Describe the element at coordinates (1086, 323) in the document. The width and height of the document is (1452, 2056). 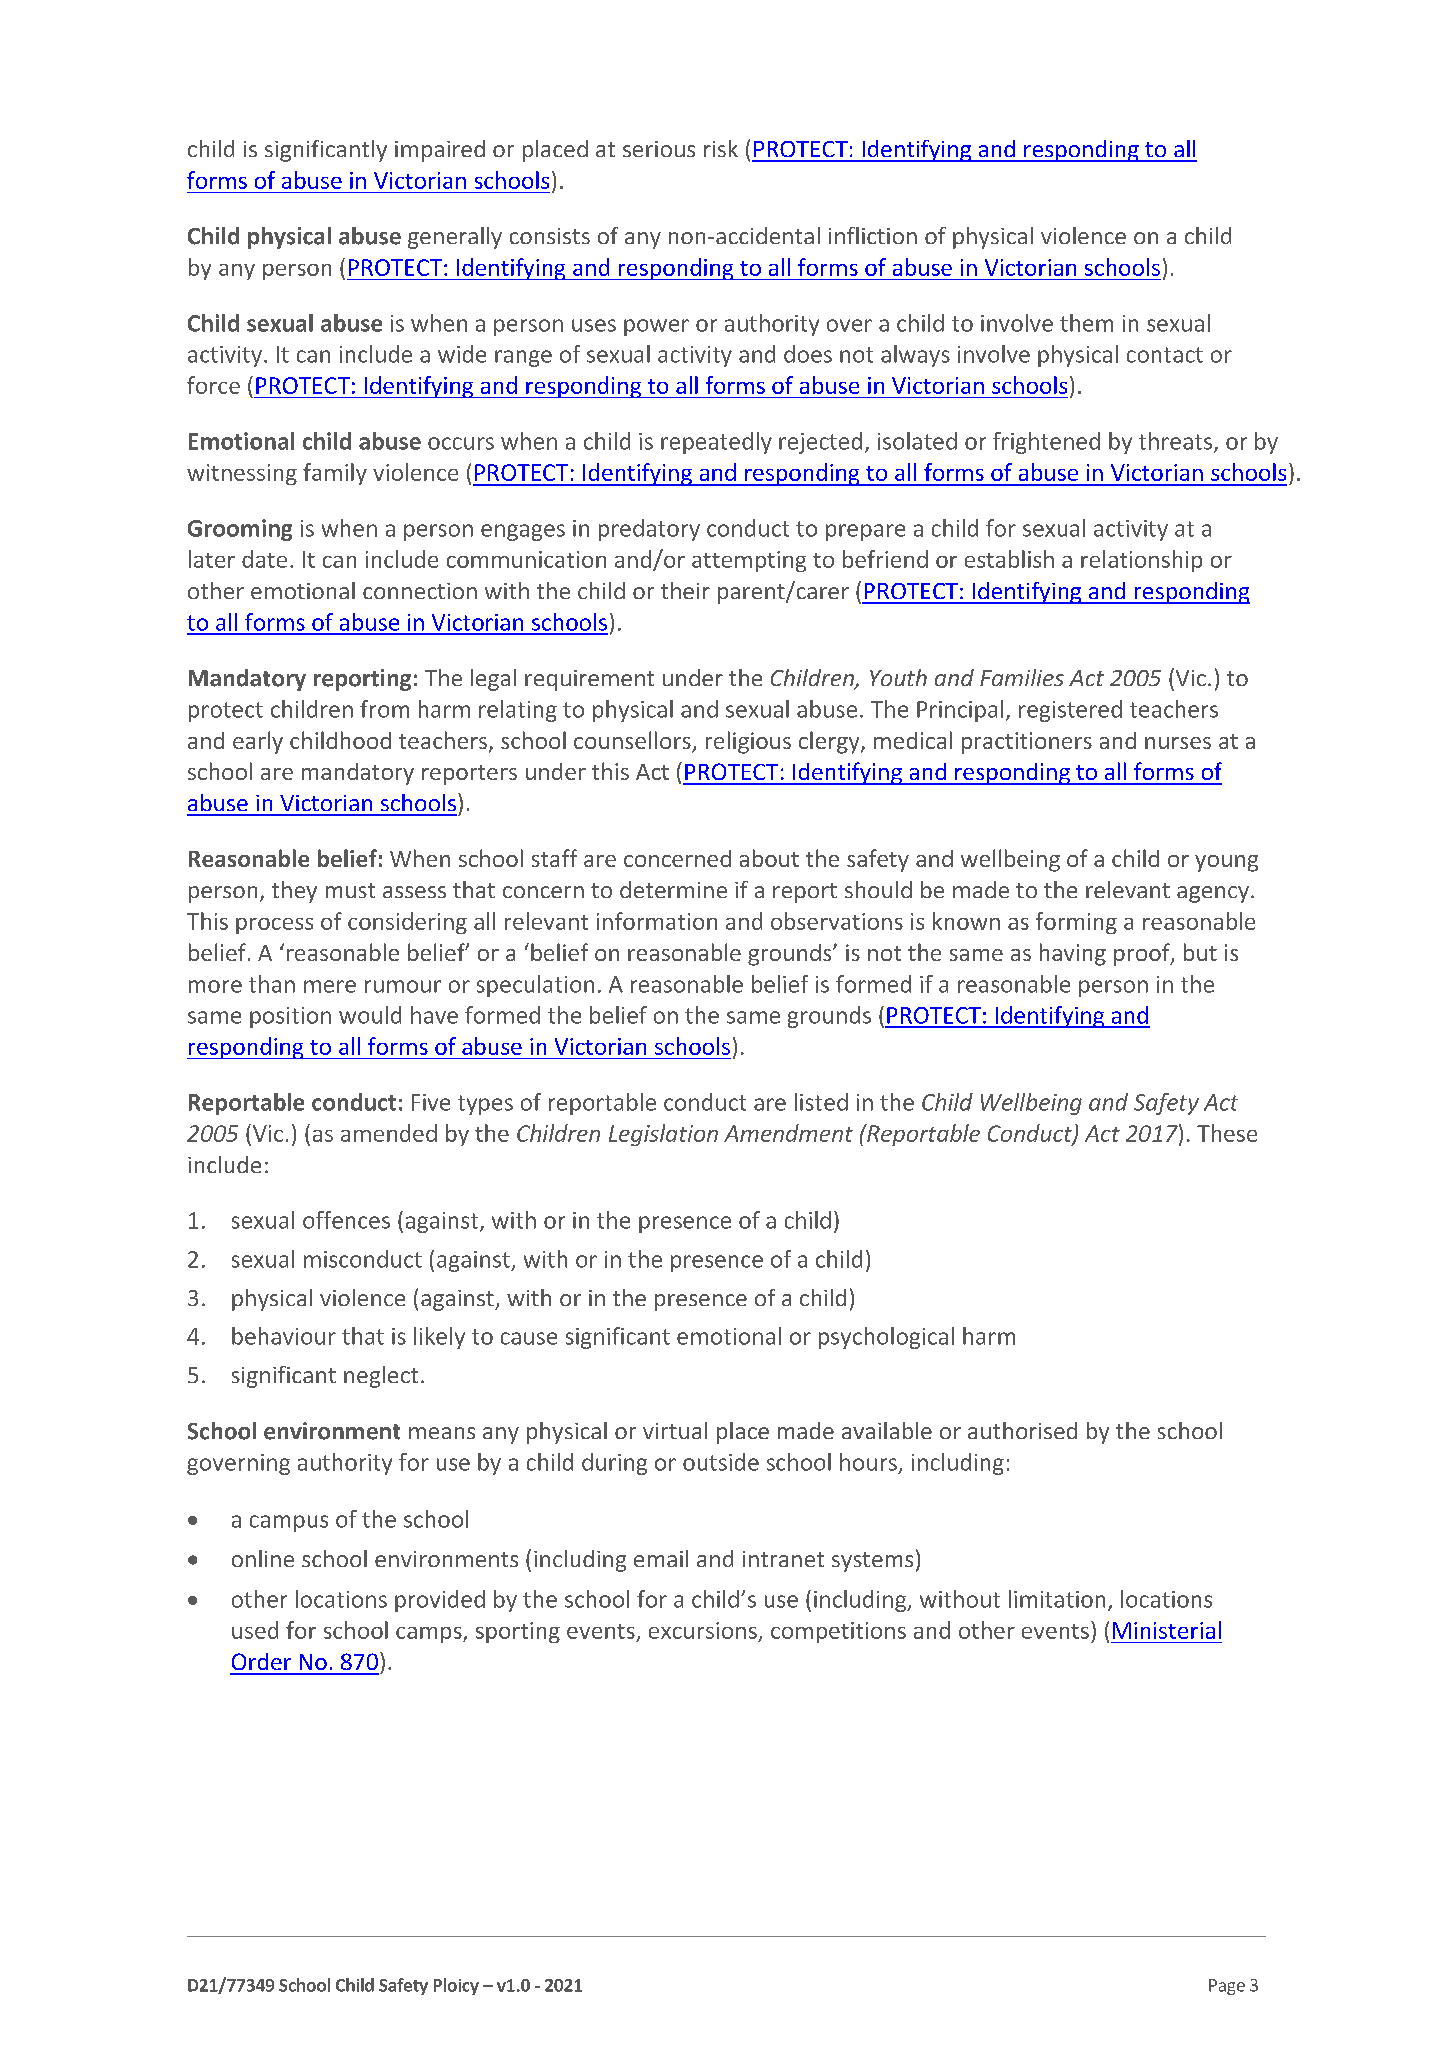
I see `them` at that location.
